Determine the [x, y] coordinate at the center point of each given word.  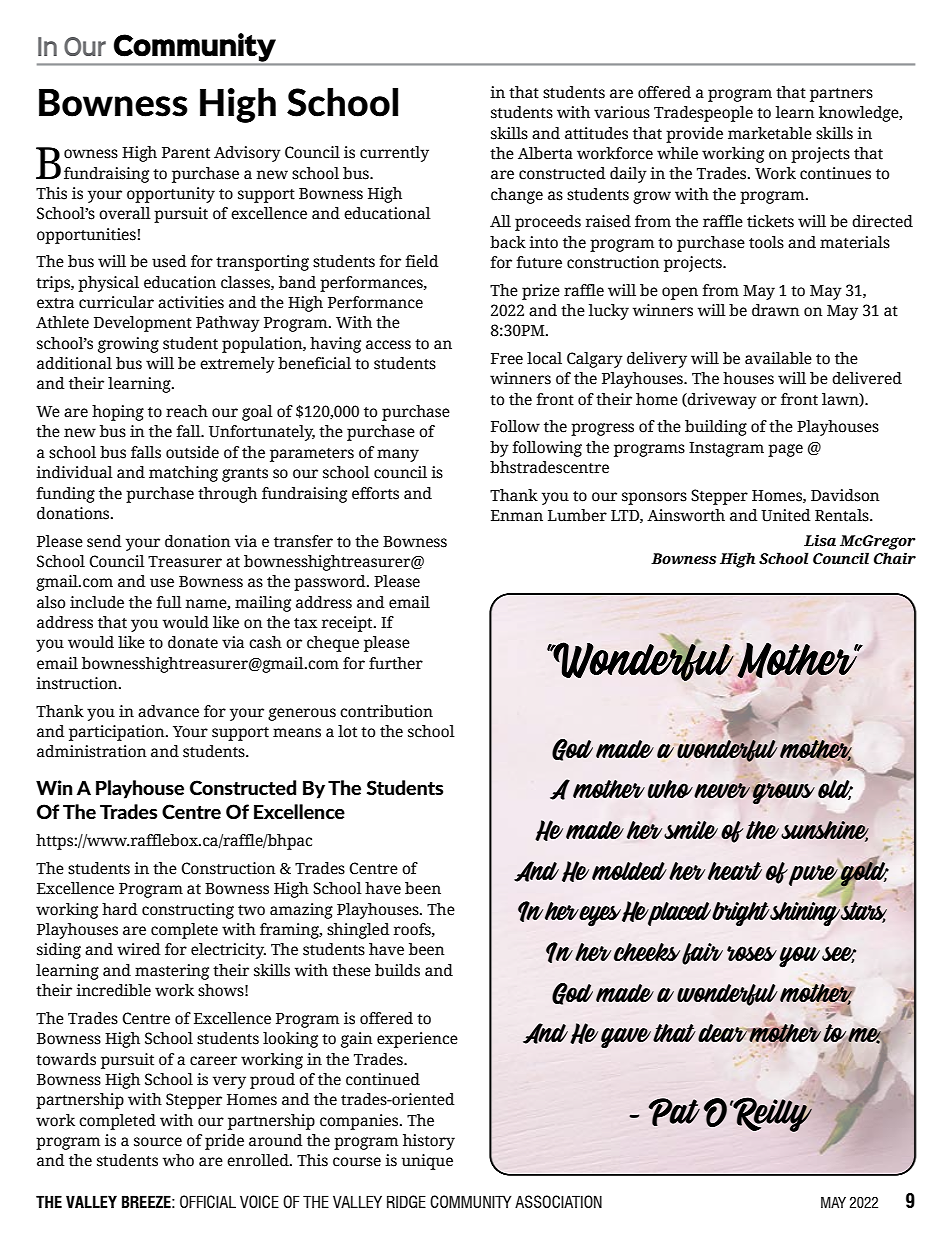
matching [183, 474]
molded [629, 871]
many [398, 455]
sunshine [825, 831]
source [158, 1142]
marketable [770, 133]
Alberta [545, 153]
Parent [186, 153]
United [786, 515]
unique [427, 1162]
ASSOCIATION [558, 1201]
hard [120, 909]
